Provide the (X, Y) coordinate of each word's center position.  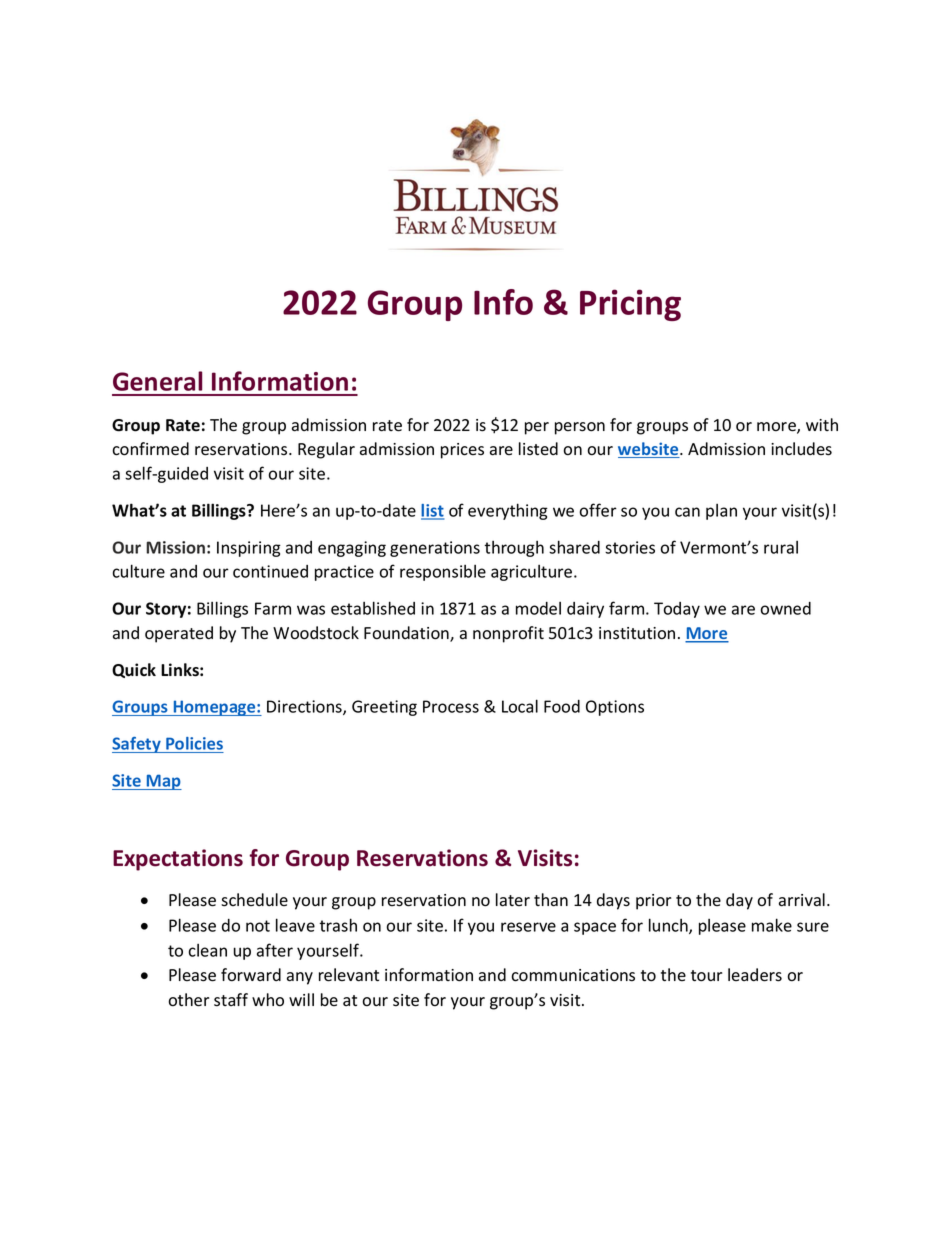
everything (508, 511)
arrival (802, 900)
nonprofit (508, 634)
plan (721, 512)
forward (251, 975)
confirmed (150, 449)
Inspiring (249, 549)
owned (785, 608)
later (513, 900)
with (822, 424)
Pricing (630, 305)
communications (573, 975)
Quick (134, 670)
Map (163, 782)
